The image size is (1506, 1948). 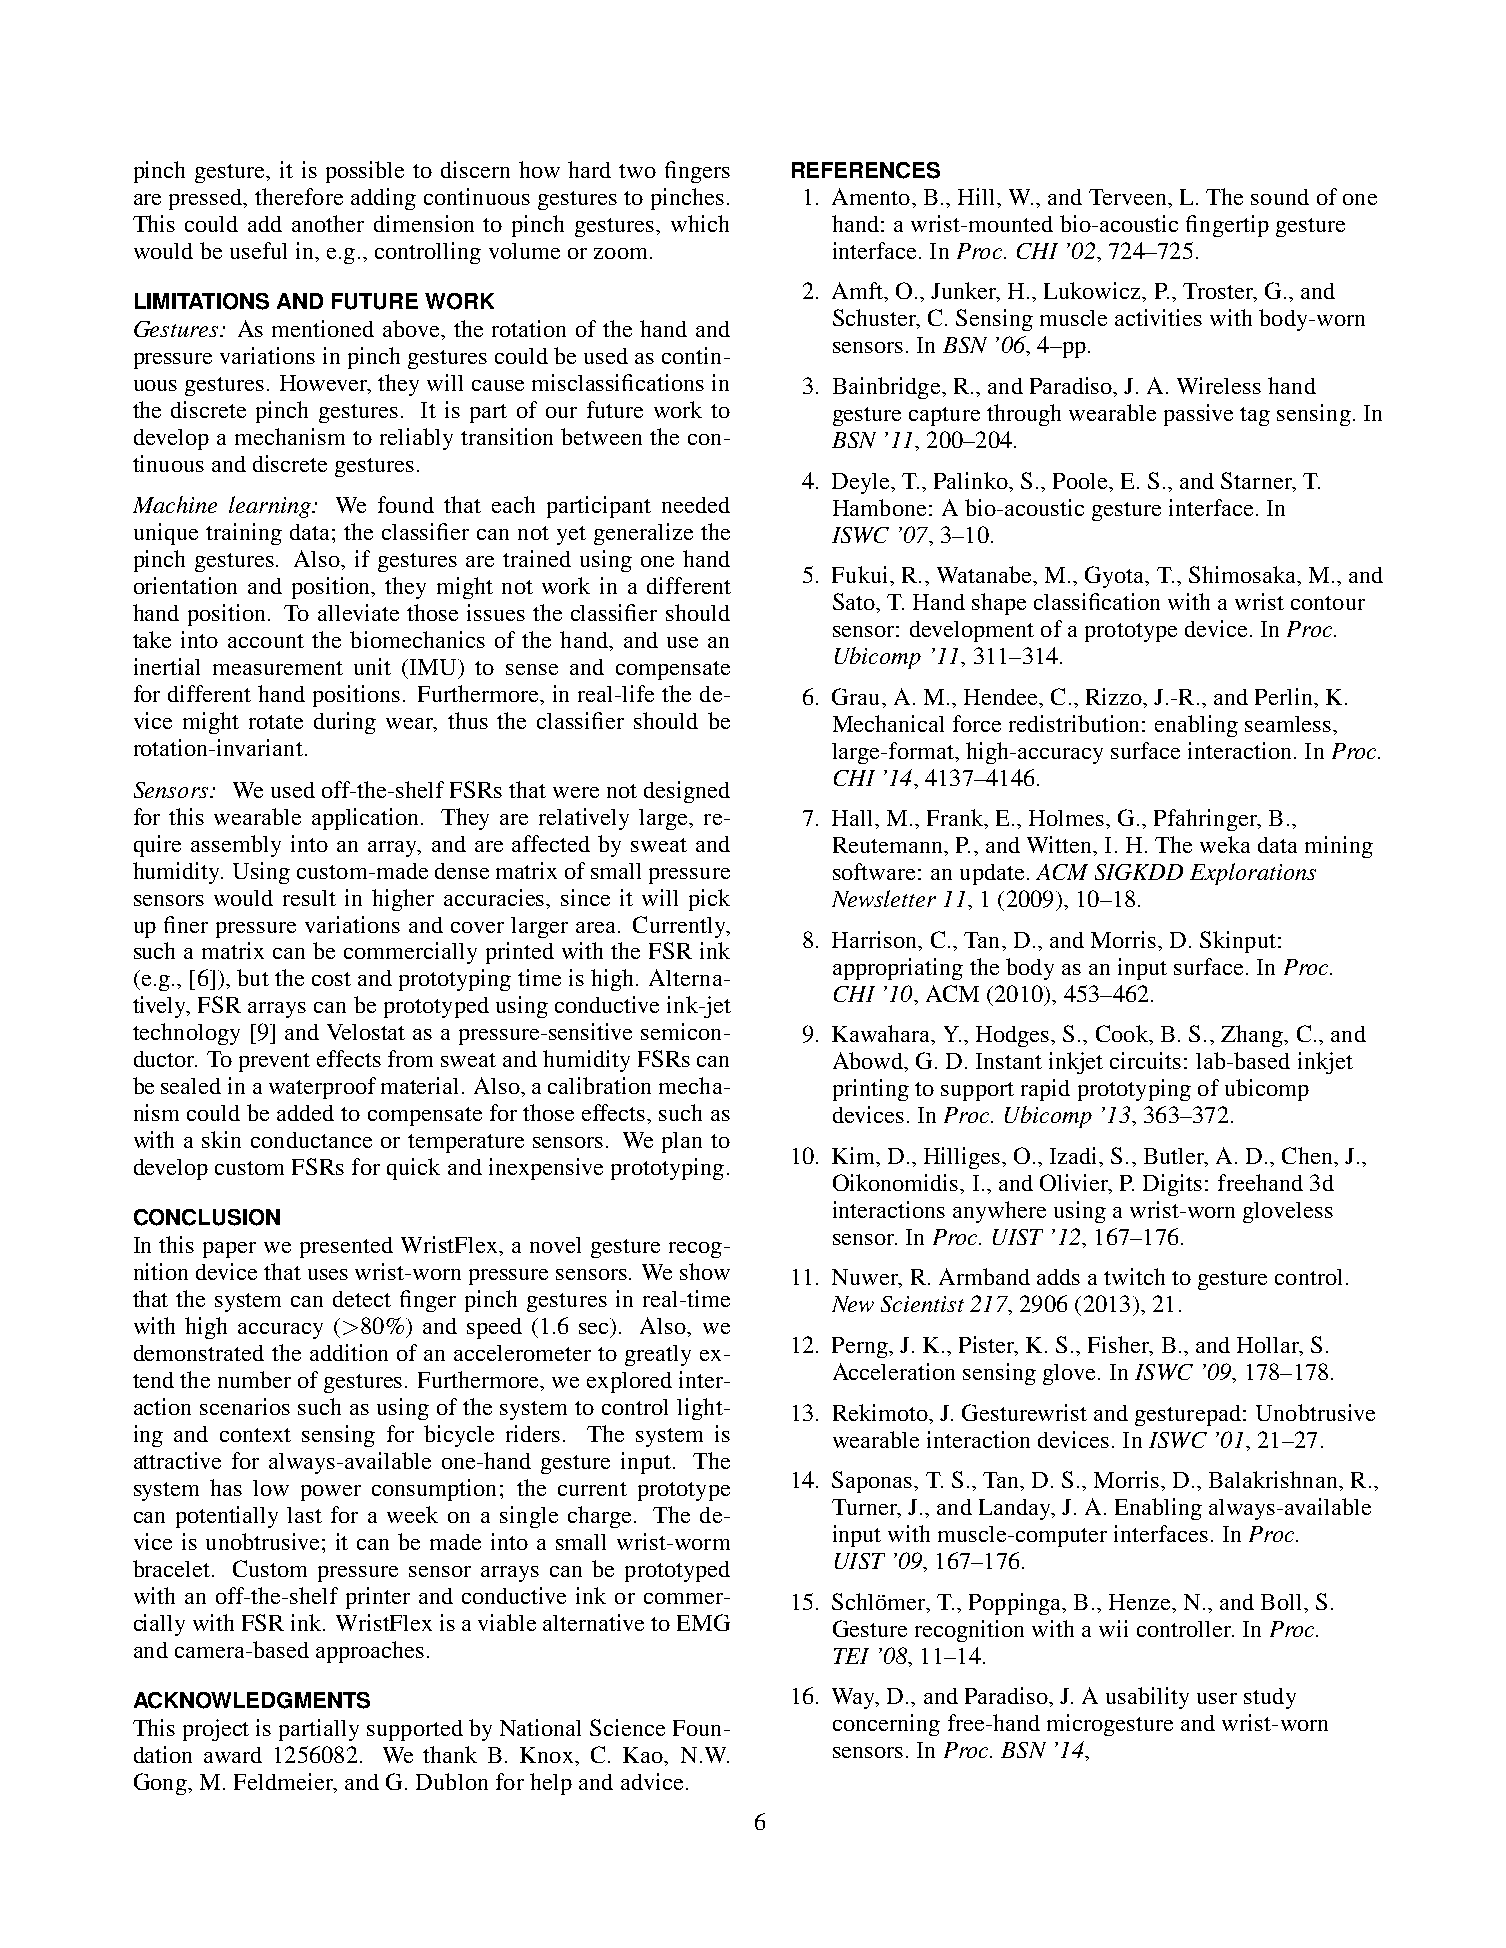 What do you see at coordinates (709, 900) in the screenshot?
I see `pick` at bounding box center [709, 900].
